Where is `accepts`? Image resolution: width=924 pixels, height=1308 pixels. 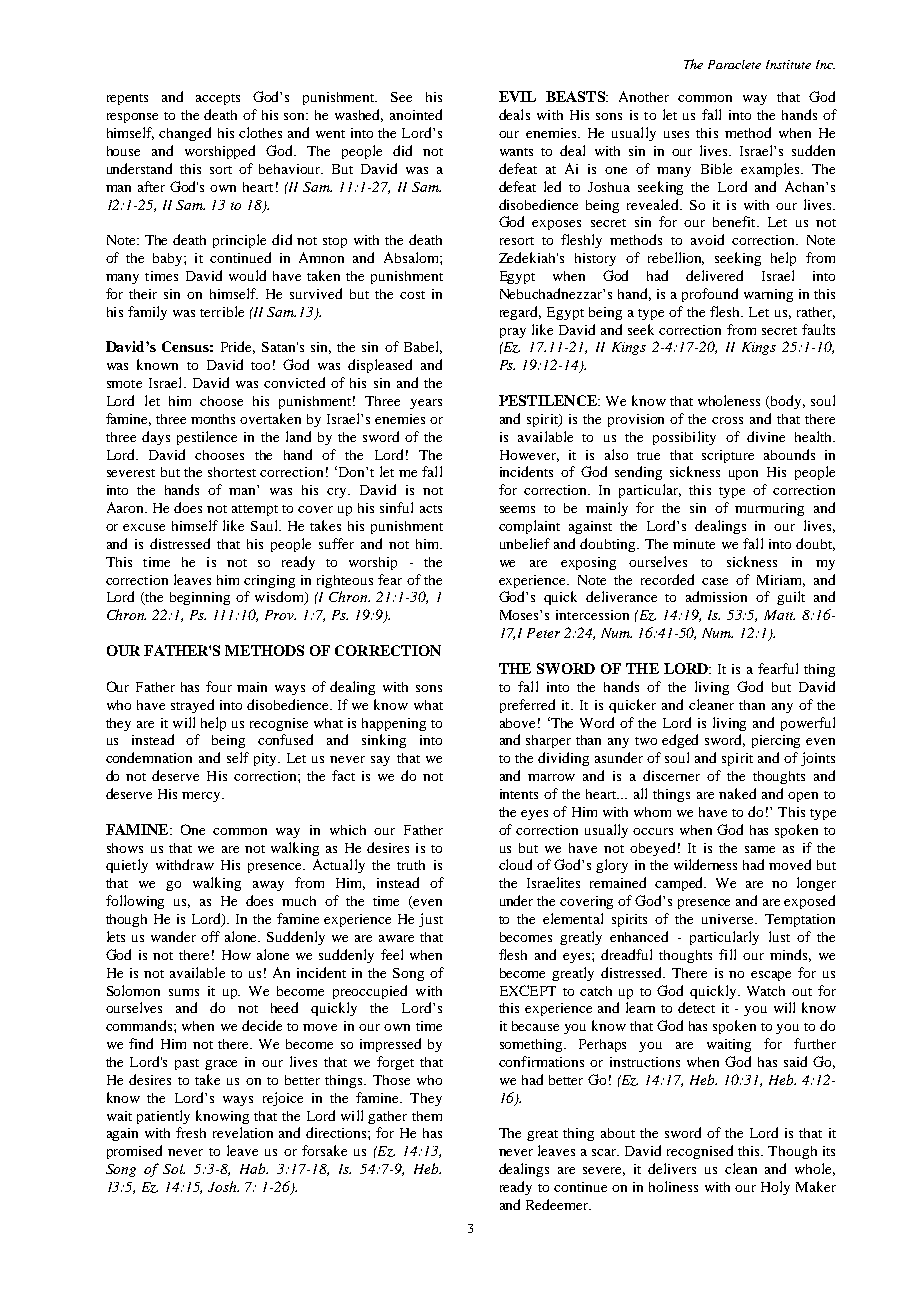 accepts is located at coordinates (218, 99).
